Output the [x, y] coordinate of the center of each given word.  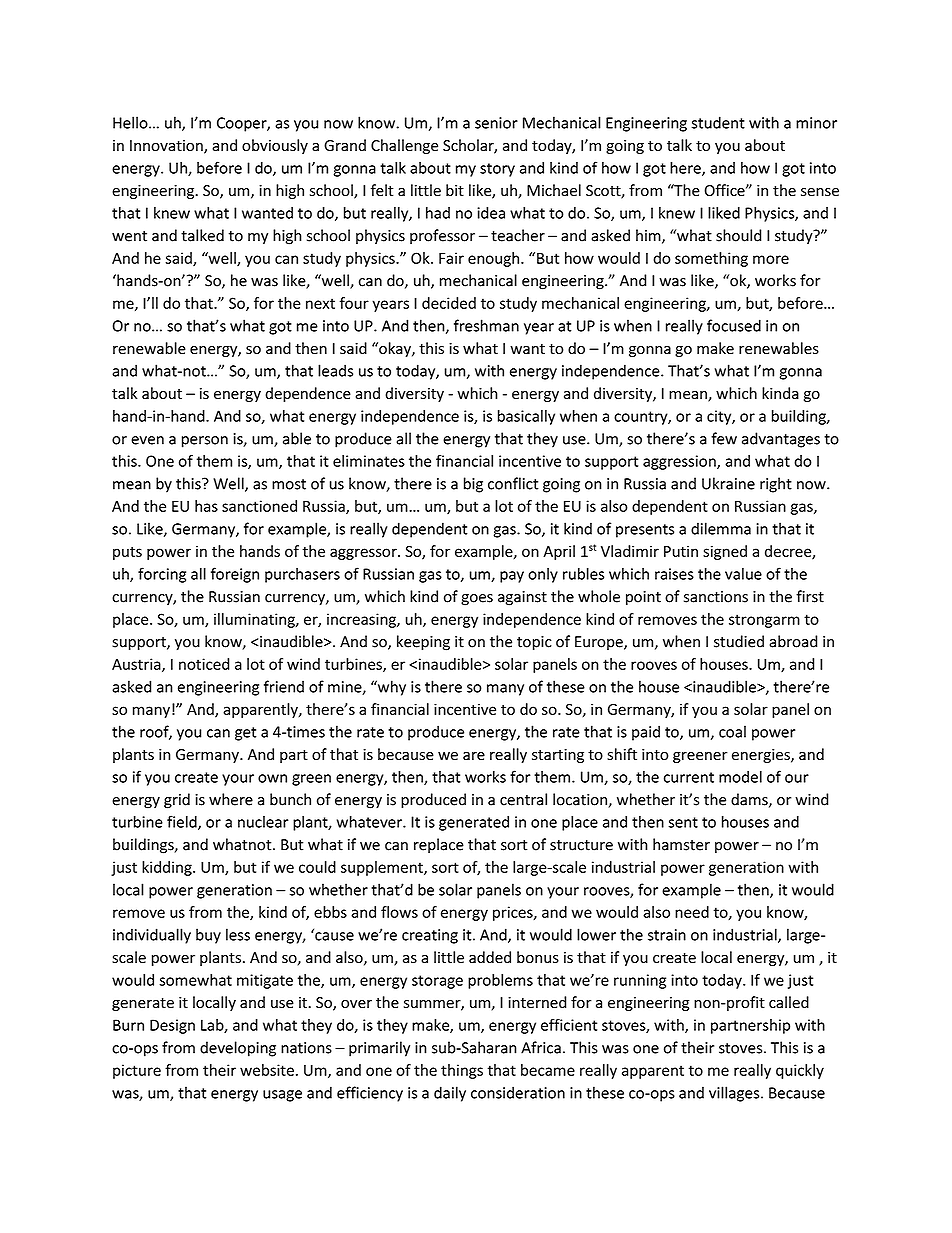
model [740, 777]
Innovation [167, 147]
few [724, 438]
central [523, 799]
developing [238, 1049]
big [473, 485]
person [205, 442]
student [718, 122]
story [497, 170]
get [245, 734]
